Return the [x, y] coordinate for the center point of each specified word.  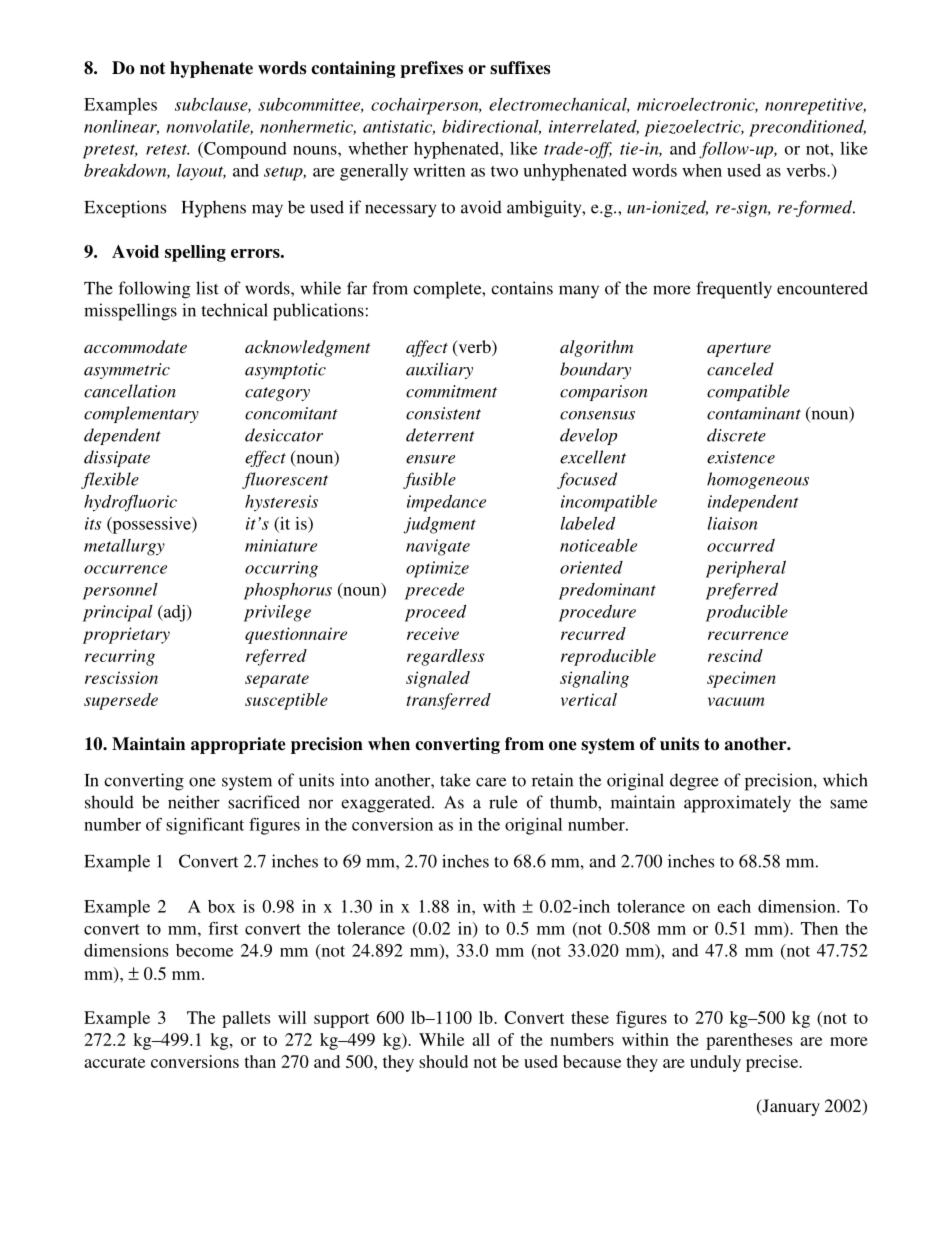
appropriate [238, 745]
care [491, 782]
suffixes [520, 68]
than [260, 1061]
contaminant [754, 413]
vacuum [736, 701]
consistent [443, 413]
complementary [141, 414]
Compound [244, 150]
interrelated [594, 127]
